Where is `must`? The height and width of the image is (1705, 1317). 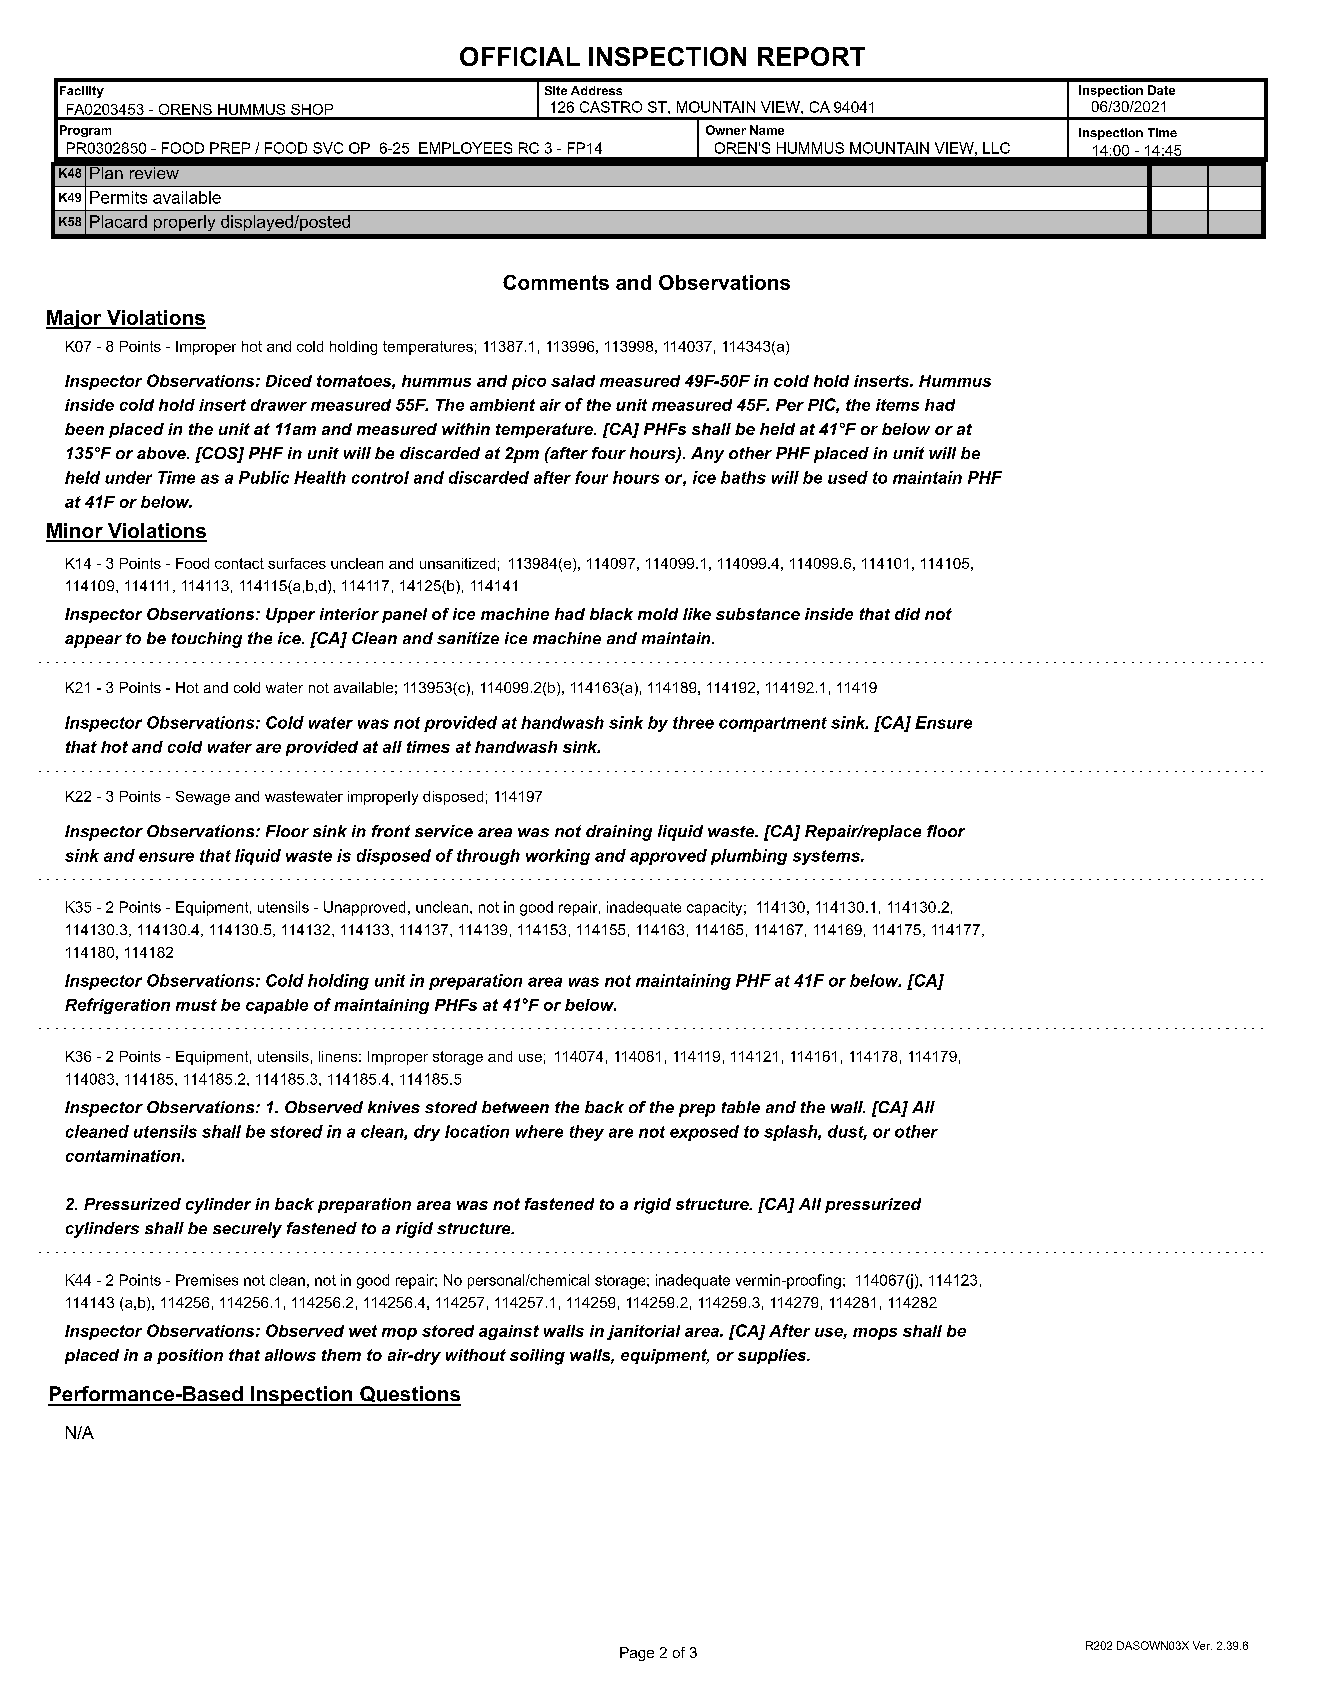 must is located at coordinates (196, 1005).
